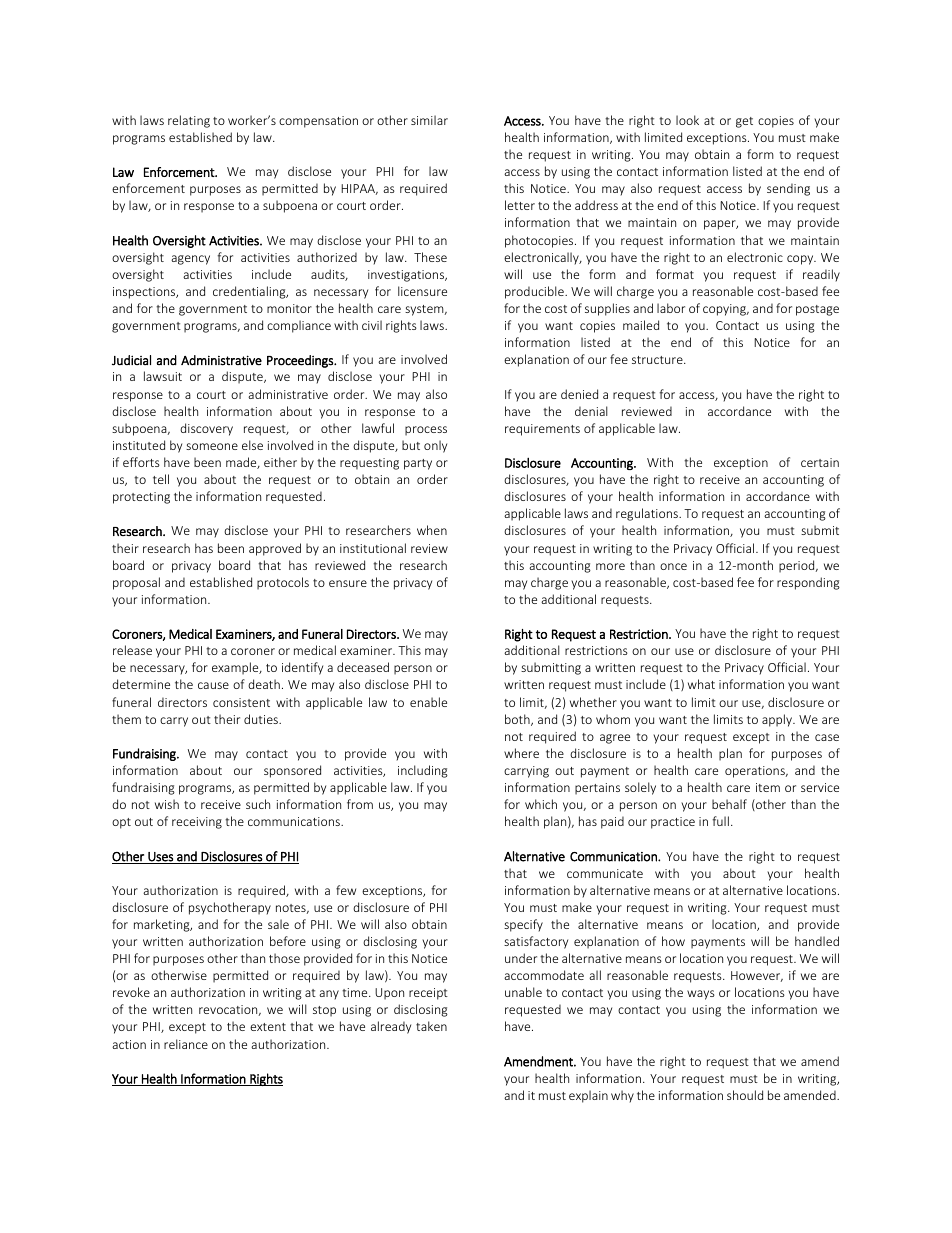  I want to click on relating, so click(189, 121).
